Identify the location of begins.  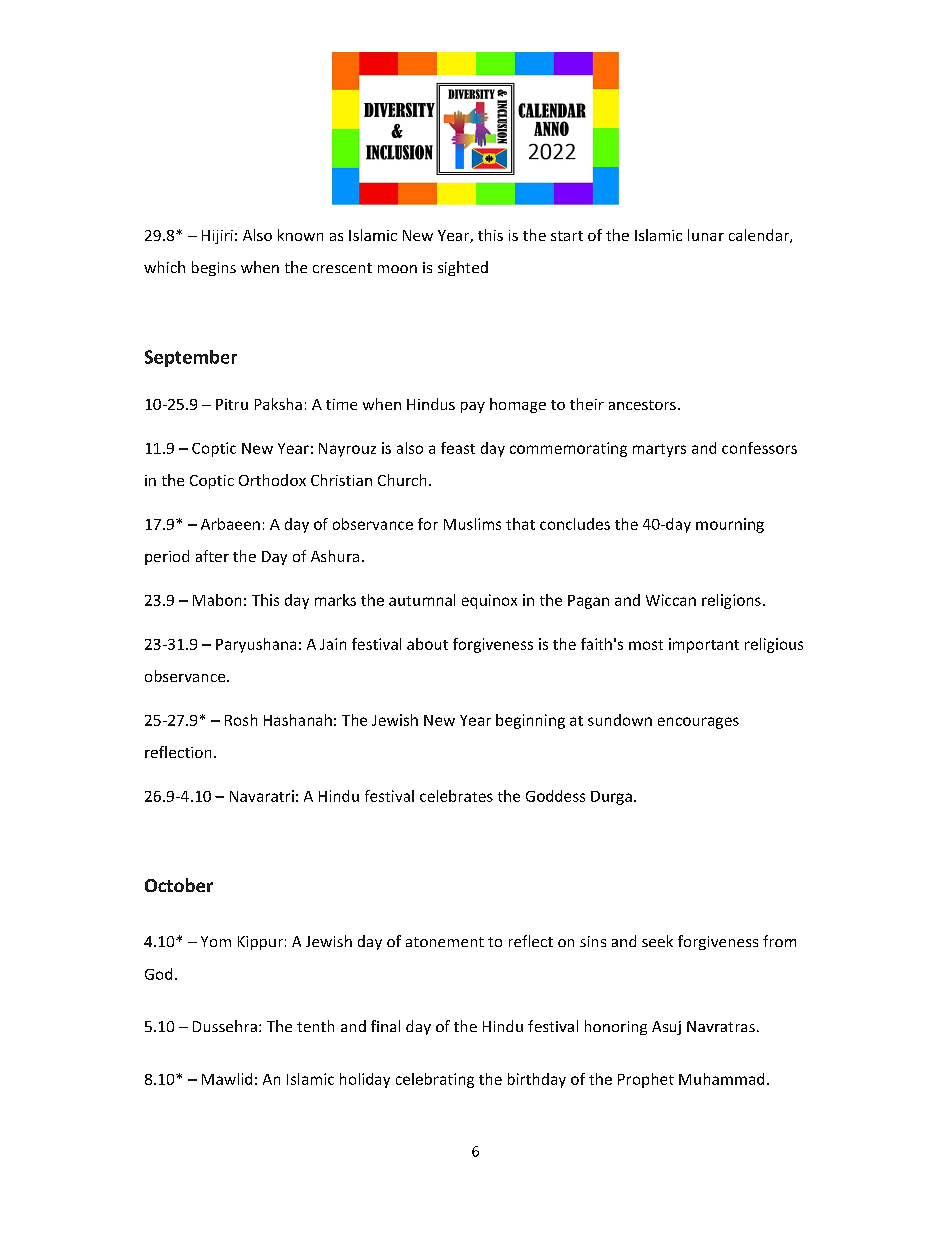
(214, 268).
